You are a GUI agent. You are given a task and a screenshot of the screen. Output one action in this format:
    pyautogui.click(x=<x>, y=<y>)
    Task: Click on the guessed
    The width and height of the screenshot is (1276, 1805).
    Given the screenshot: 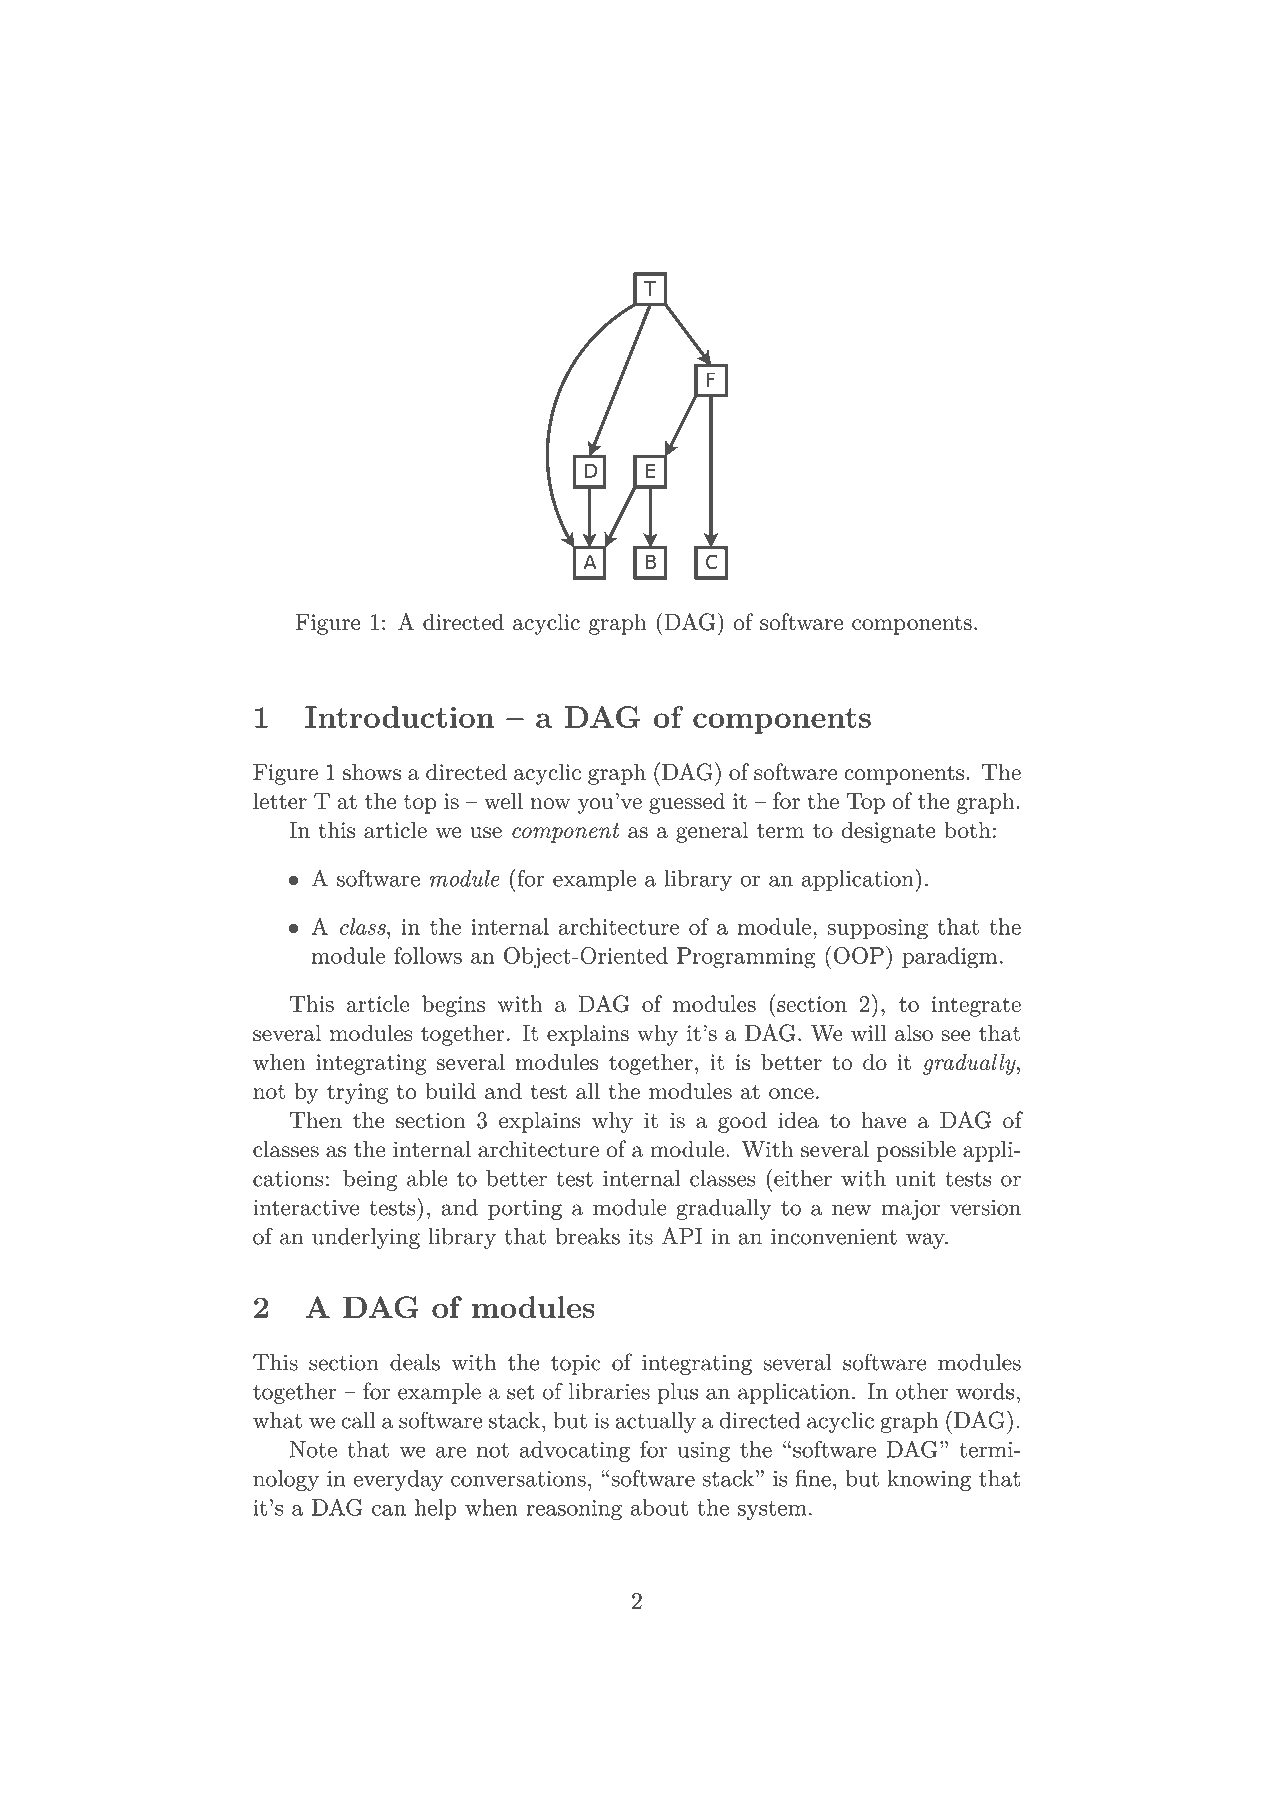 What is the action you would take?
    pyautogui.click(x=687, y=803)
